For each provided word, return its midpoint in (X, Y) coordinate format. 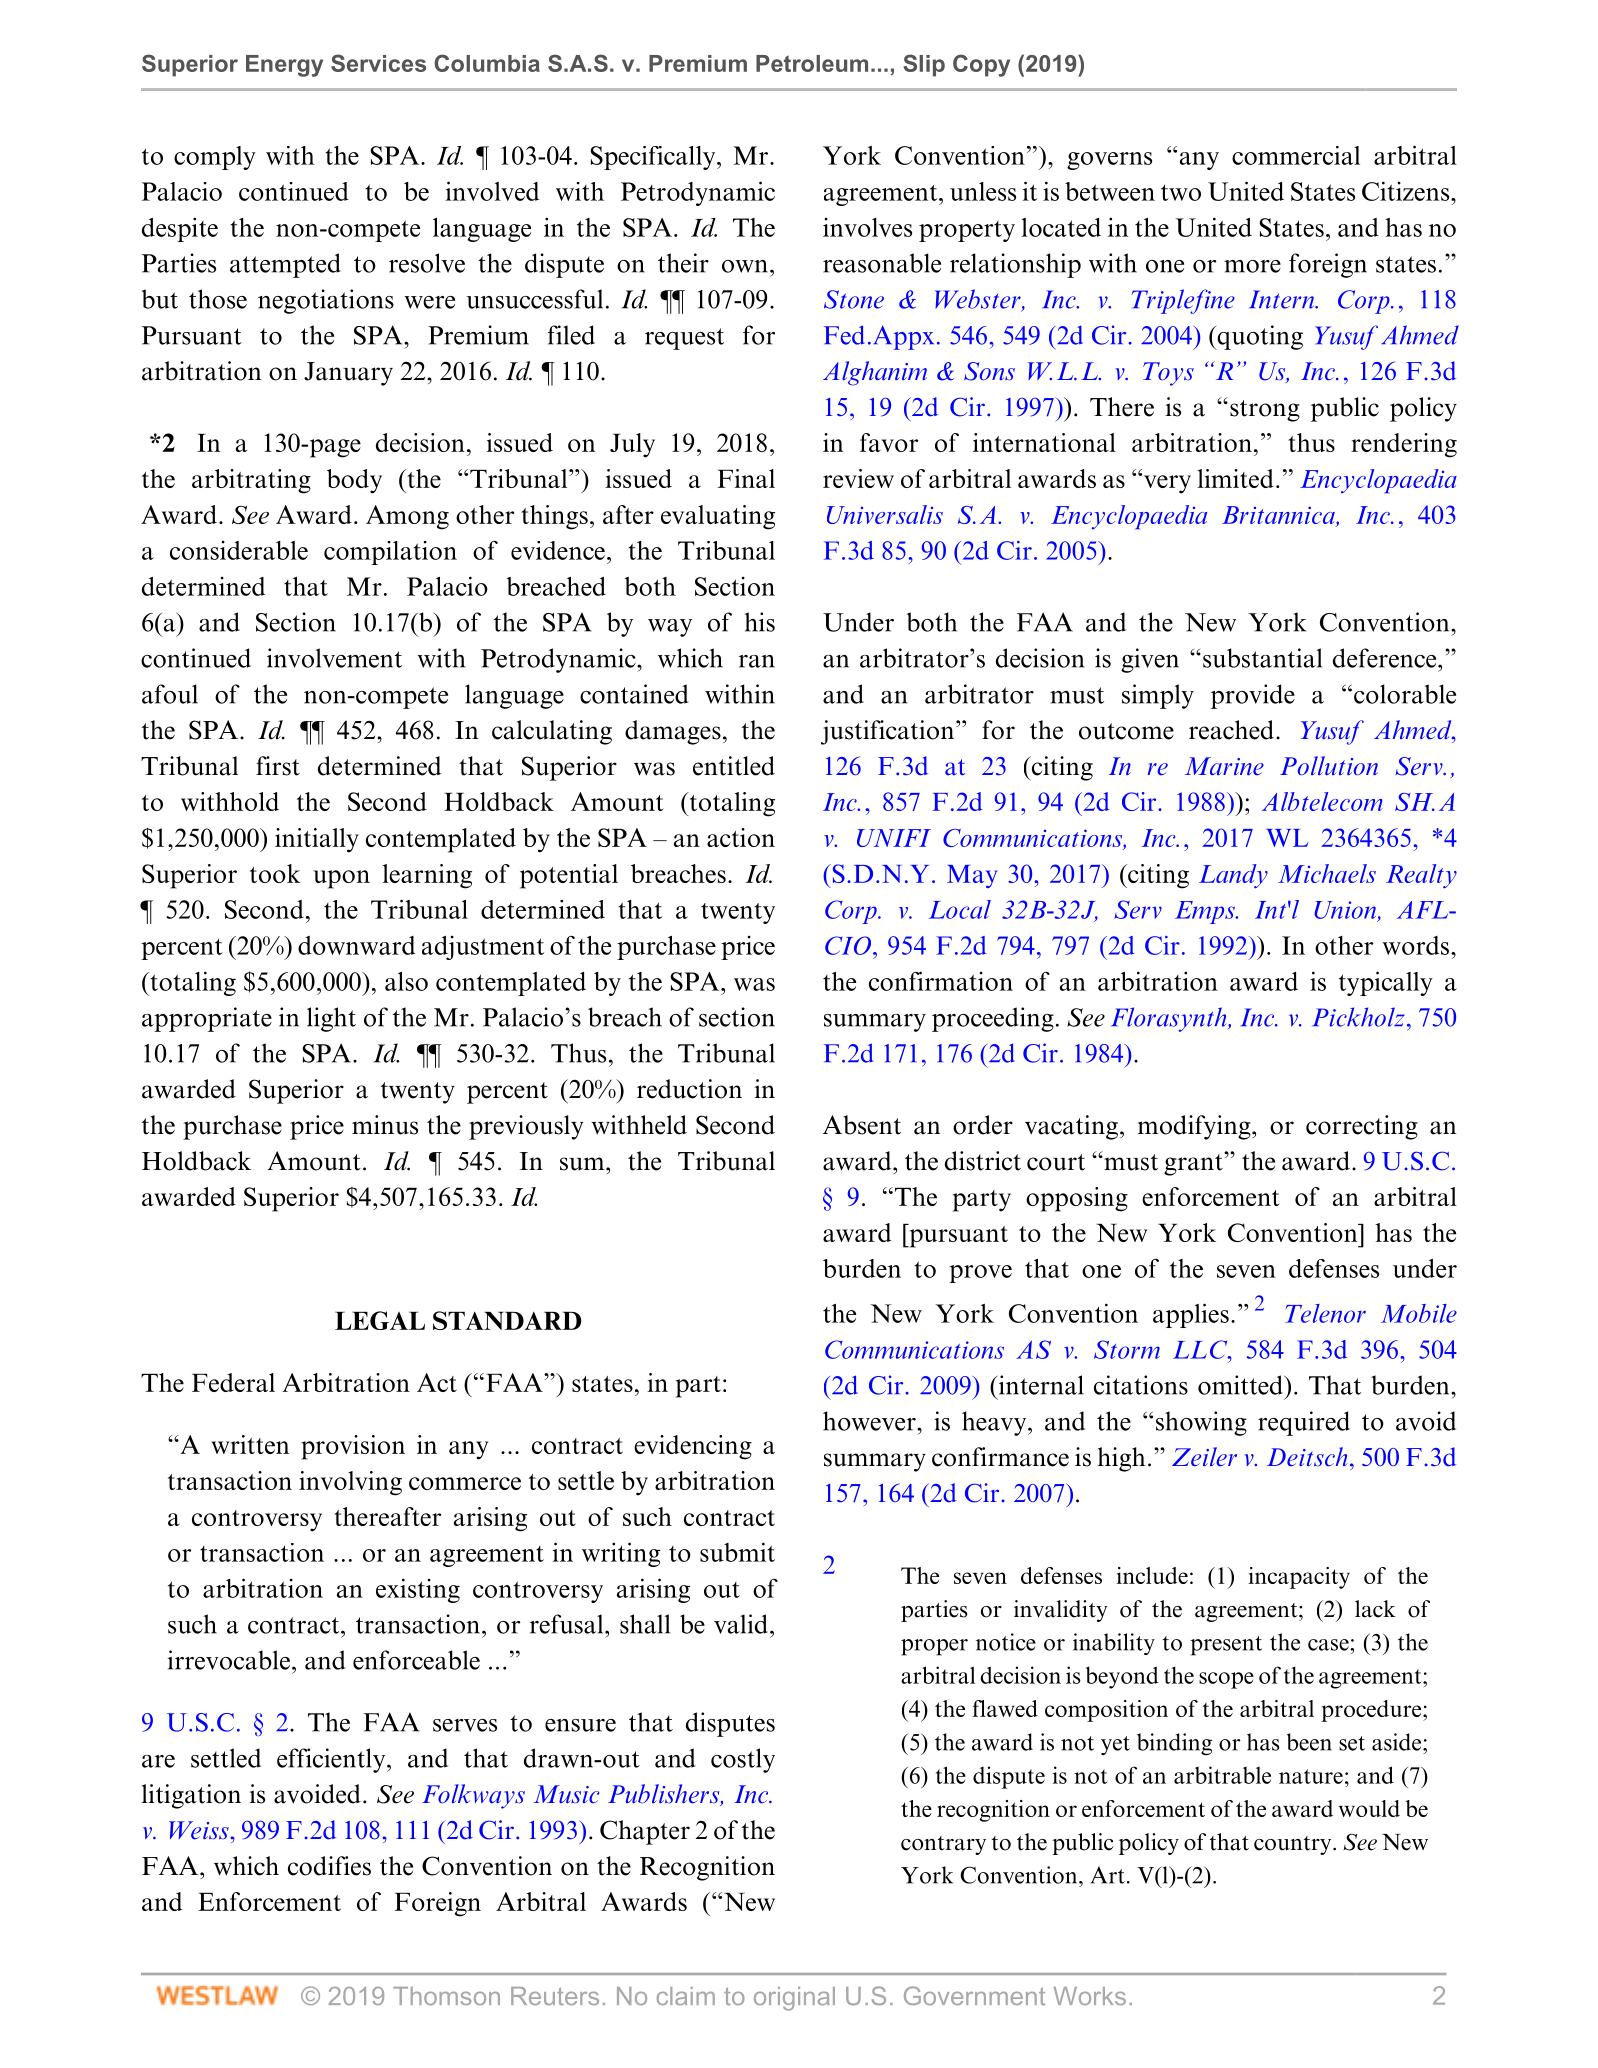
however (870, 1421)
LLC (1201, 1349)
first (278, 766)
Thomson (446, 1996)
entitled (734, 766)
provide (1253, 696)
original (794, 1999)
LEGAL (380, 1320)
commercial (1296, 155)
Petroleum (812, 63)
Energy (284, 66)
